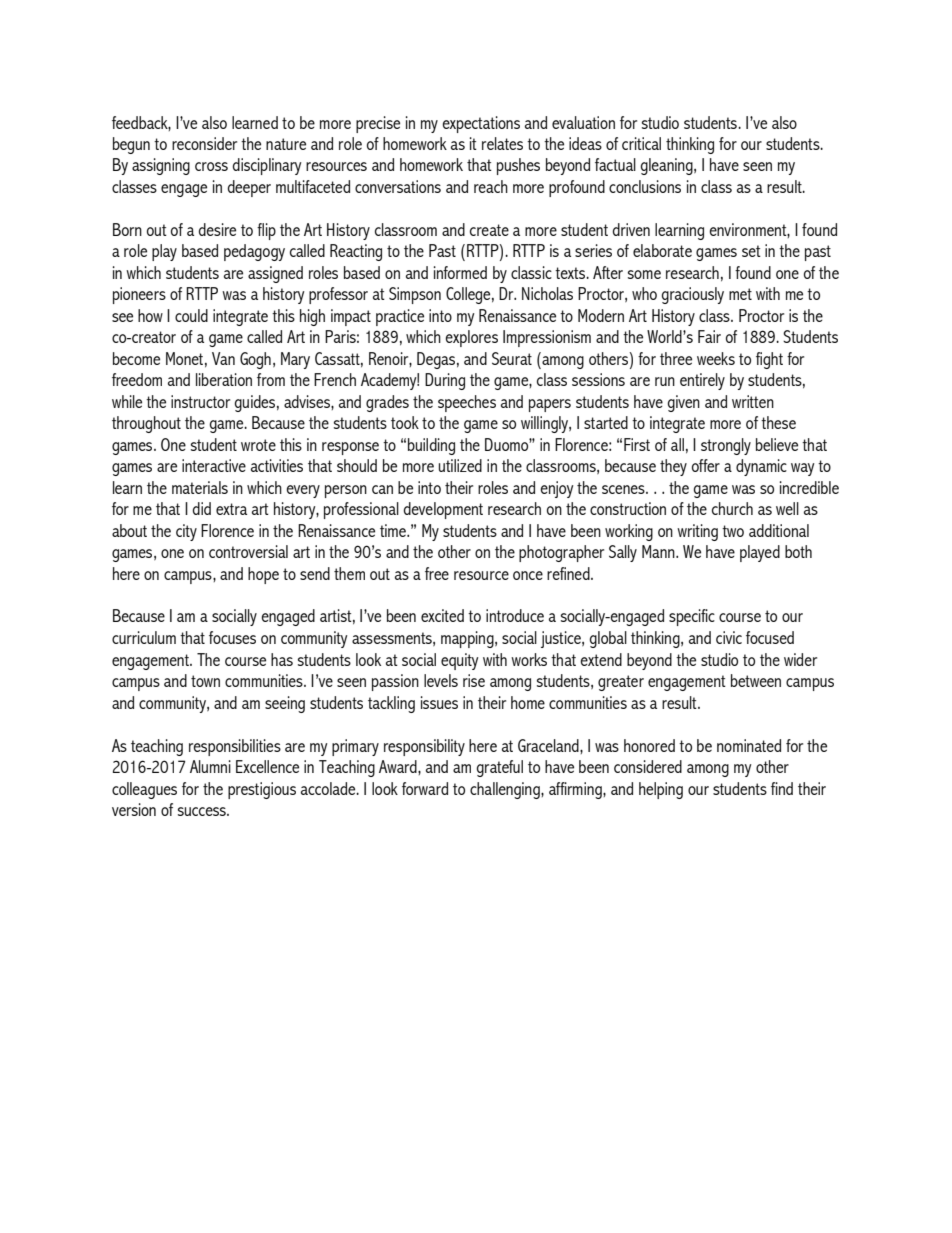 The height and width of the image is (1233, 952). I want to click on success, so click(203, 811).
